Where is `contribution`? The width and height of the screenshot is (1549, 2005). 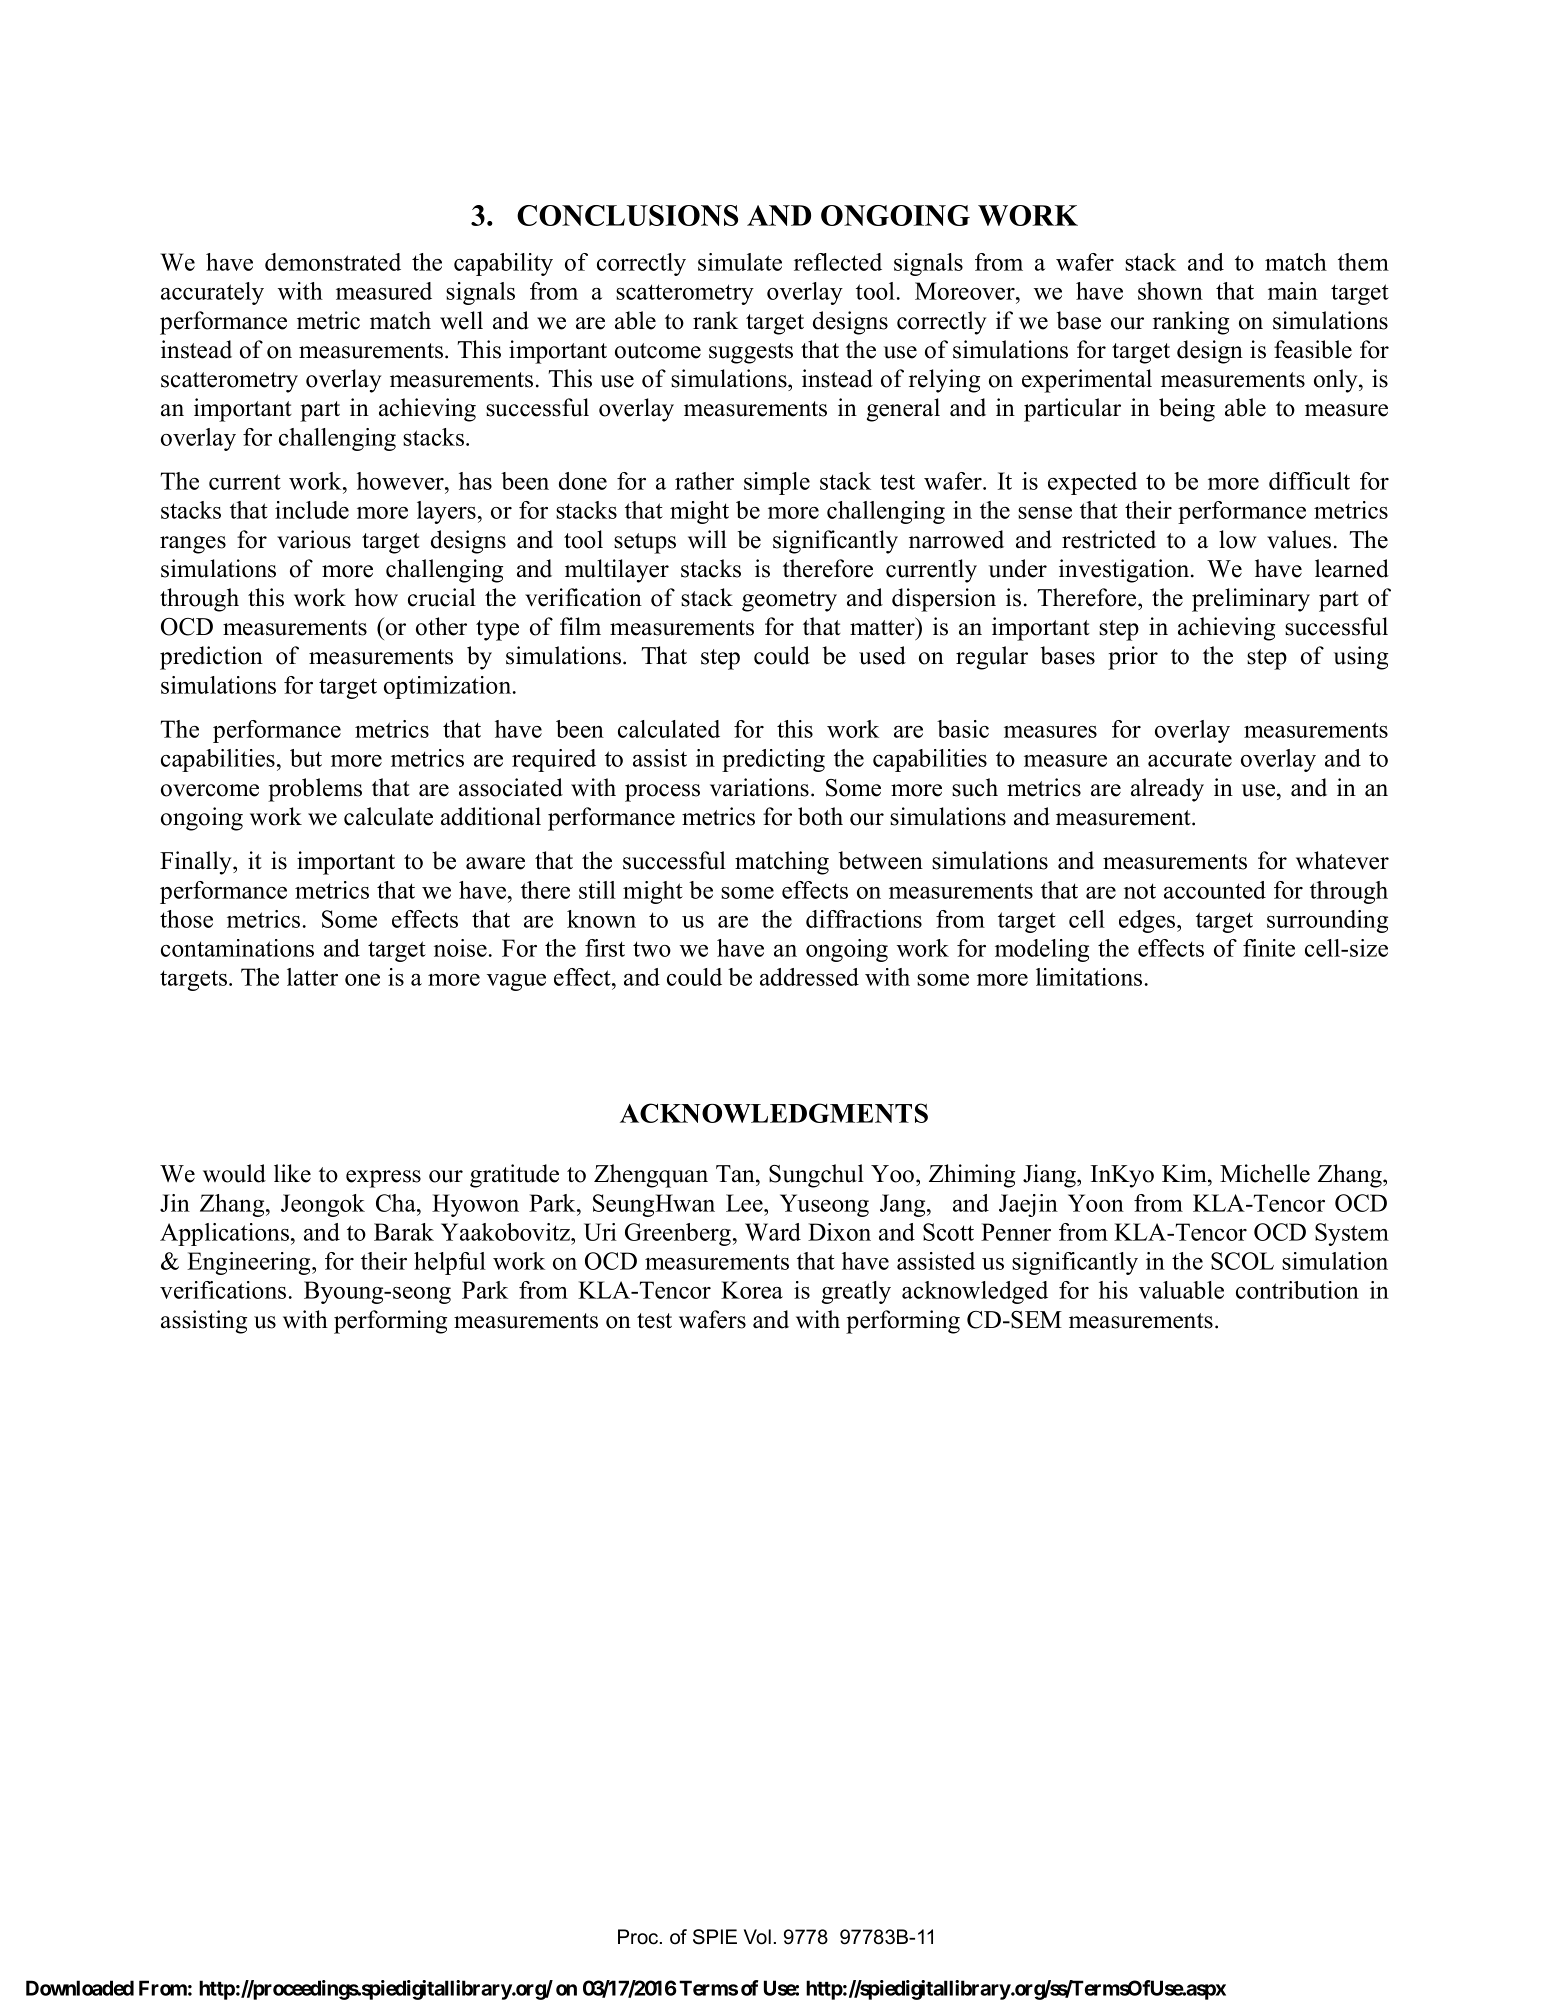 contribution is located at coordinates (1297, 1290).
